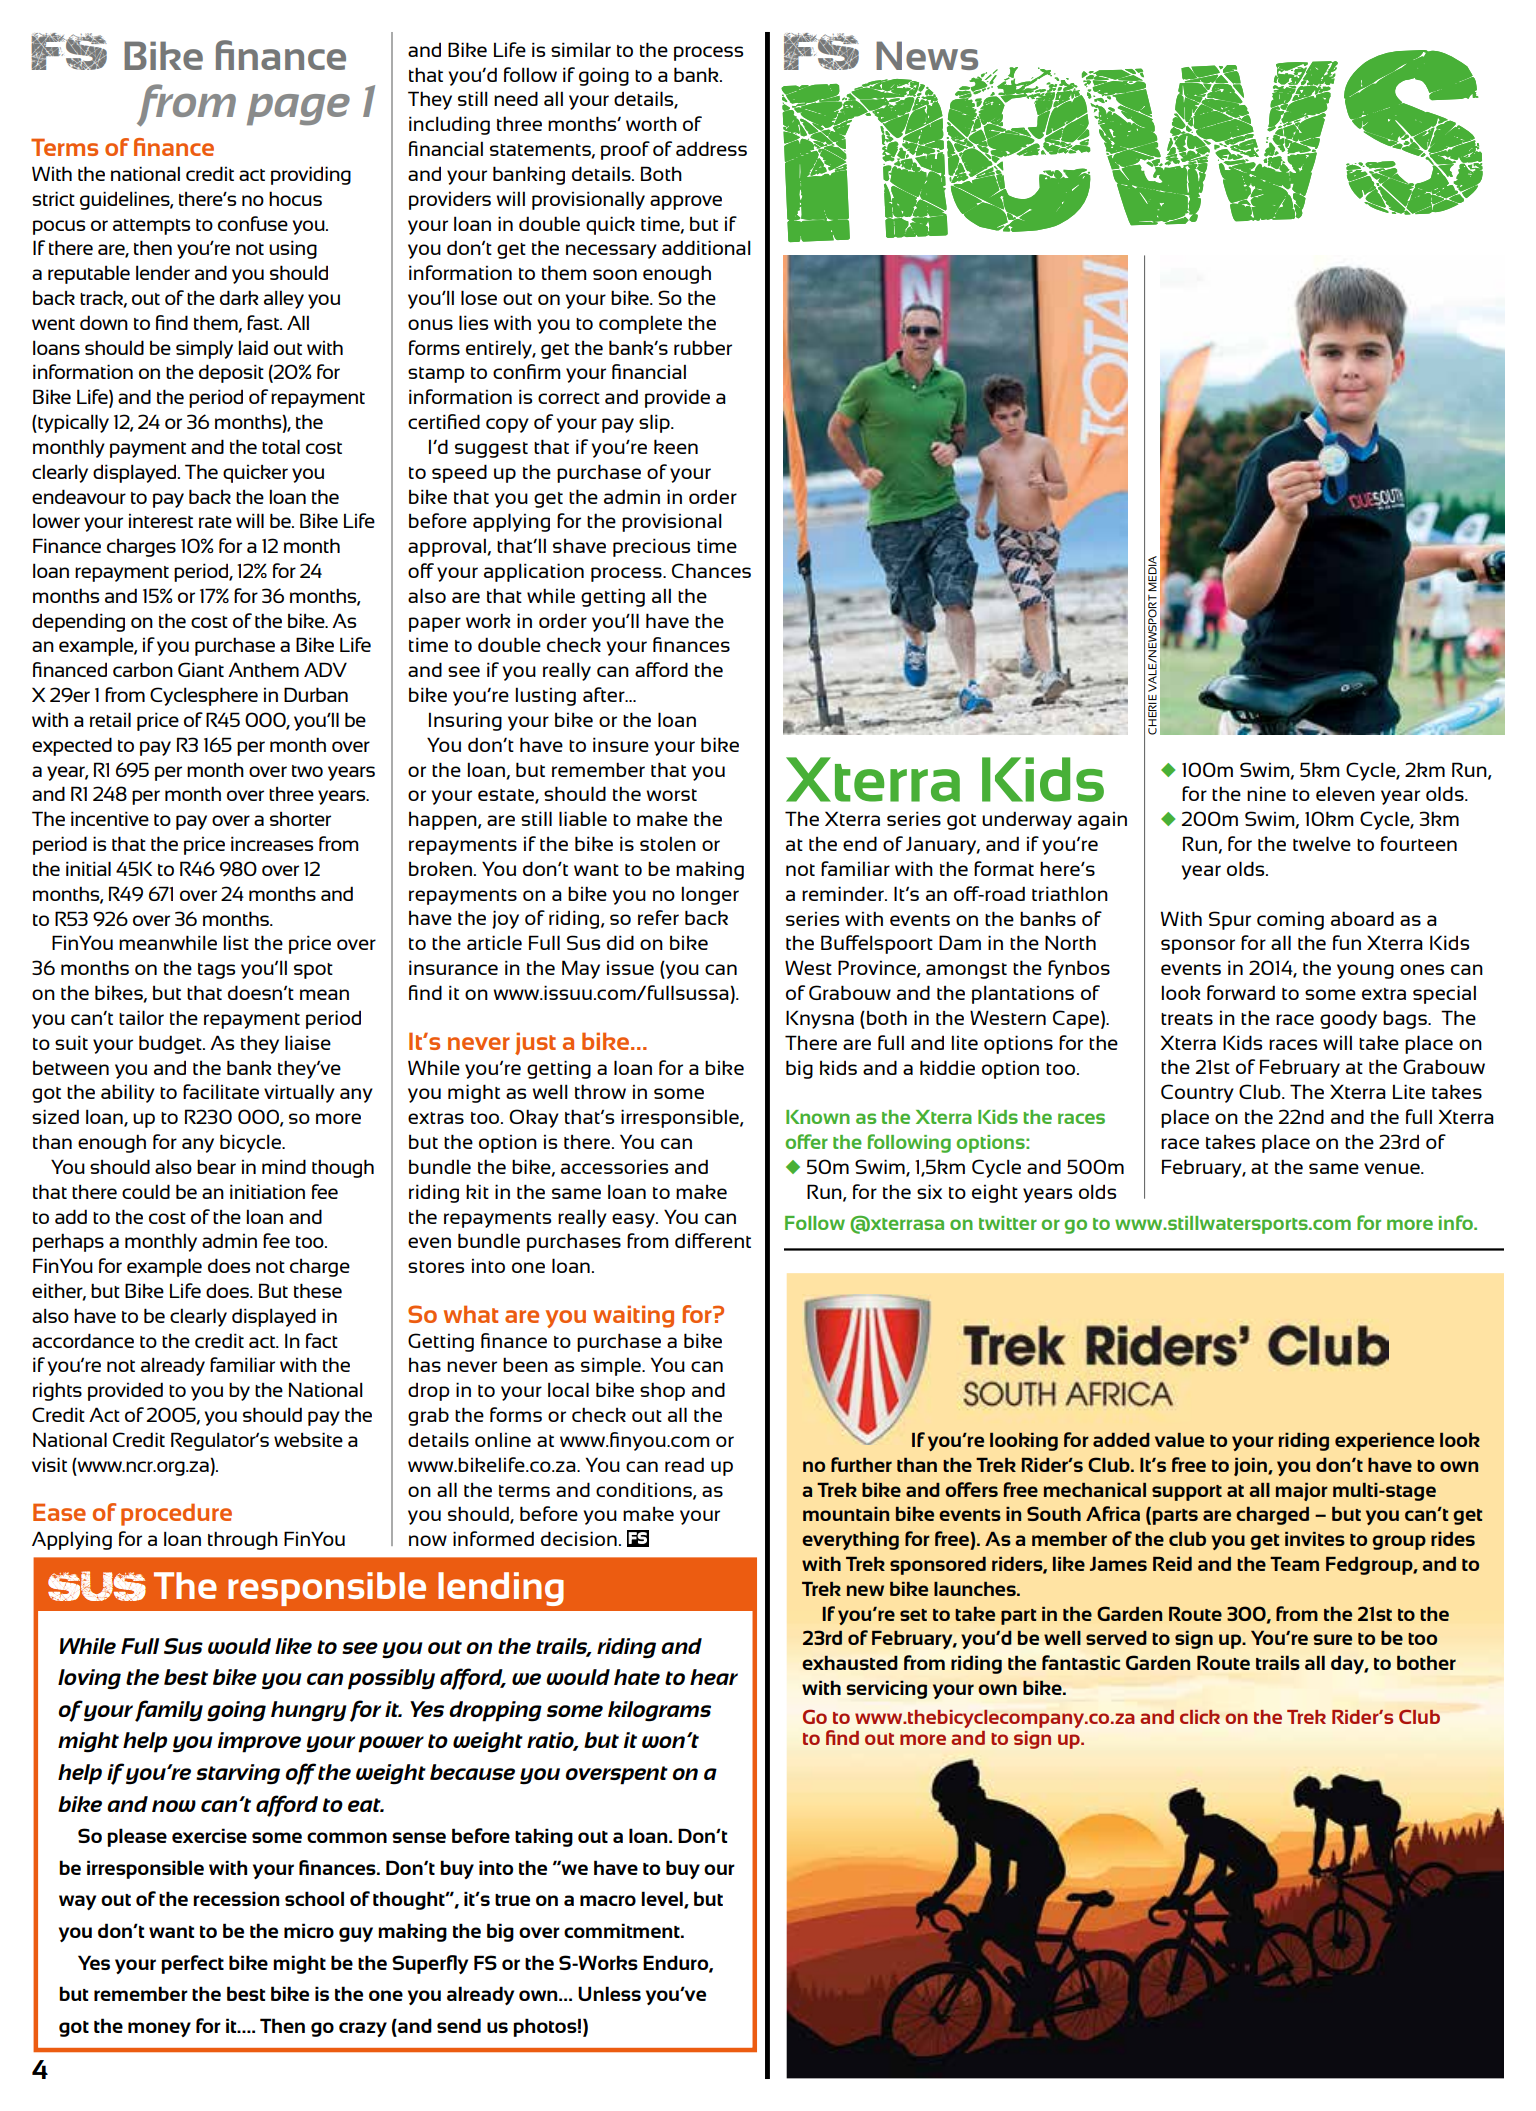 Image resolution: width=1536 pixels, height=2111 pixels. What do you see at coordinates (711, 148) in the image?
I see `address` at bounding box center [711, 148].
